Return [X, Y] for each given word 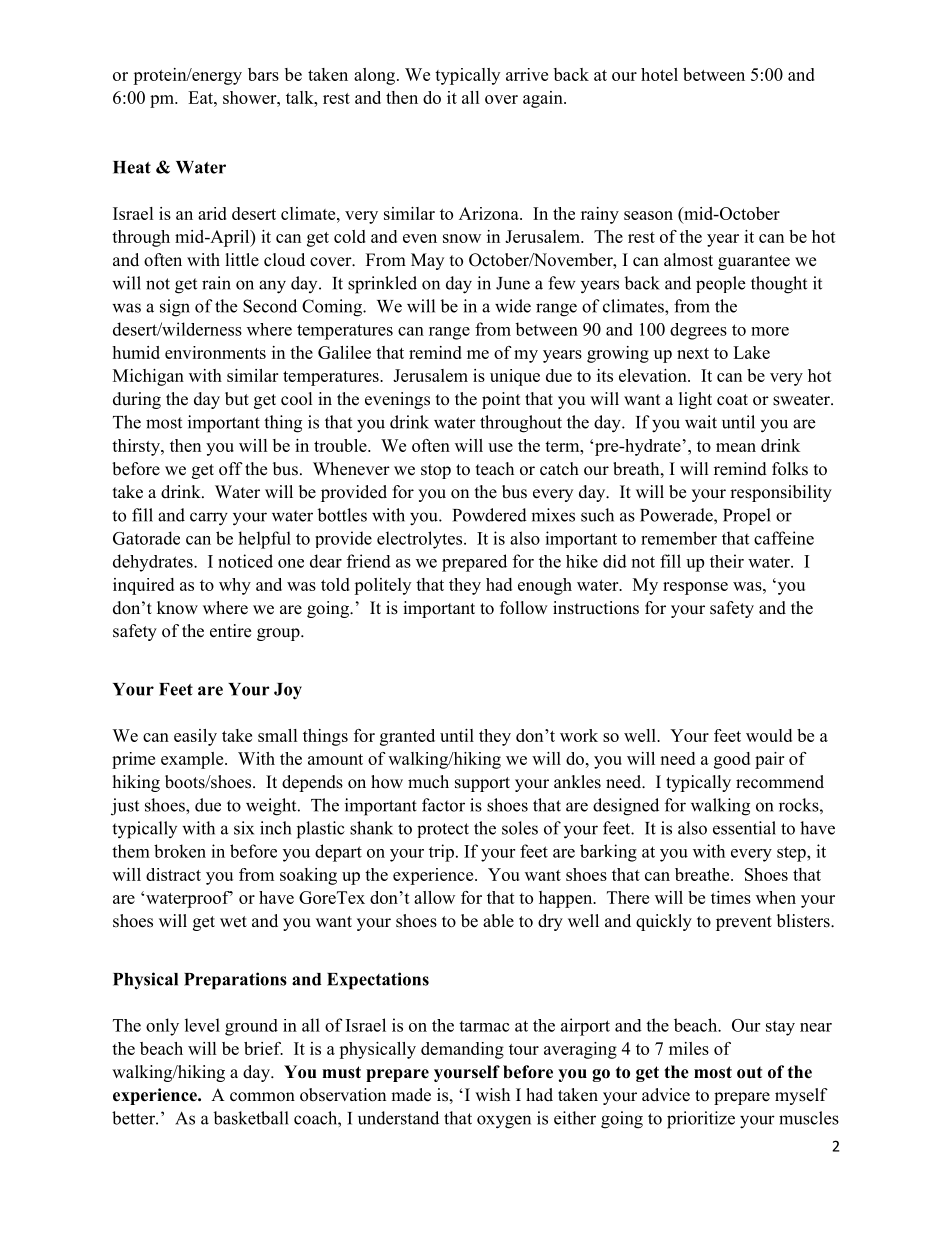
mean [736, 447]
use [500, 447]
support [482, 784]
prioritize [701, 1120]
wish [492, 1095]
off [231, 469]
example [193, 760]
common [262, 1097]
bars [263, 74]
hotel [659, 74]
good [732, 760]
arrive [527, 74]
